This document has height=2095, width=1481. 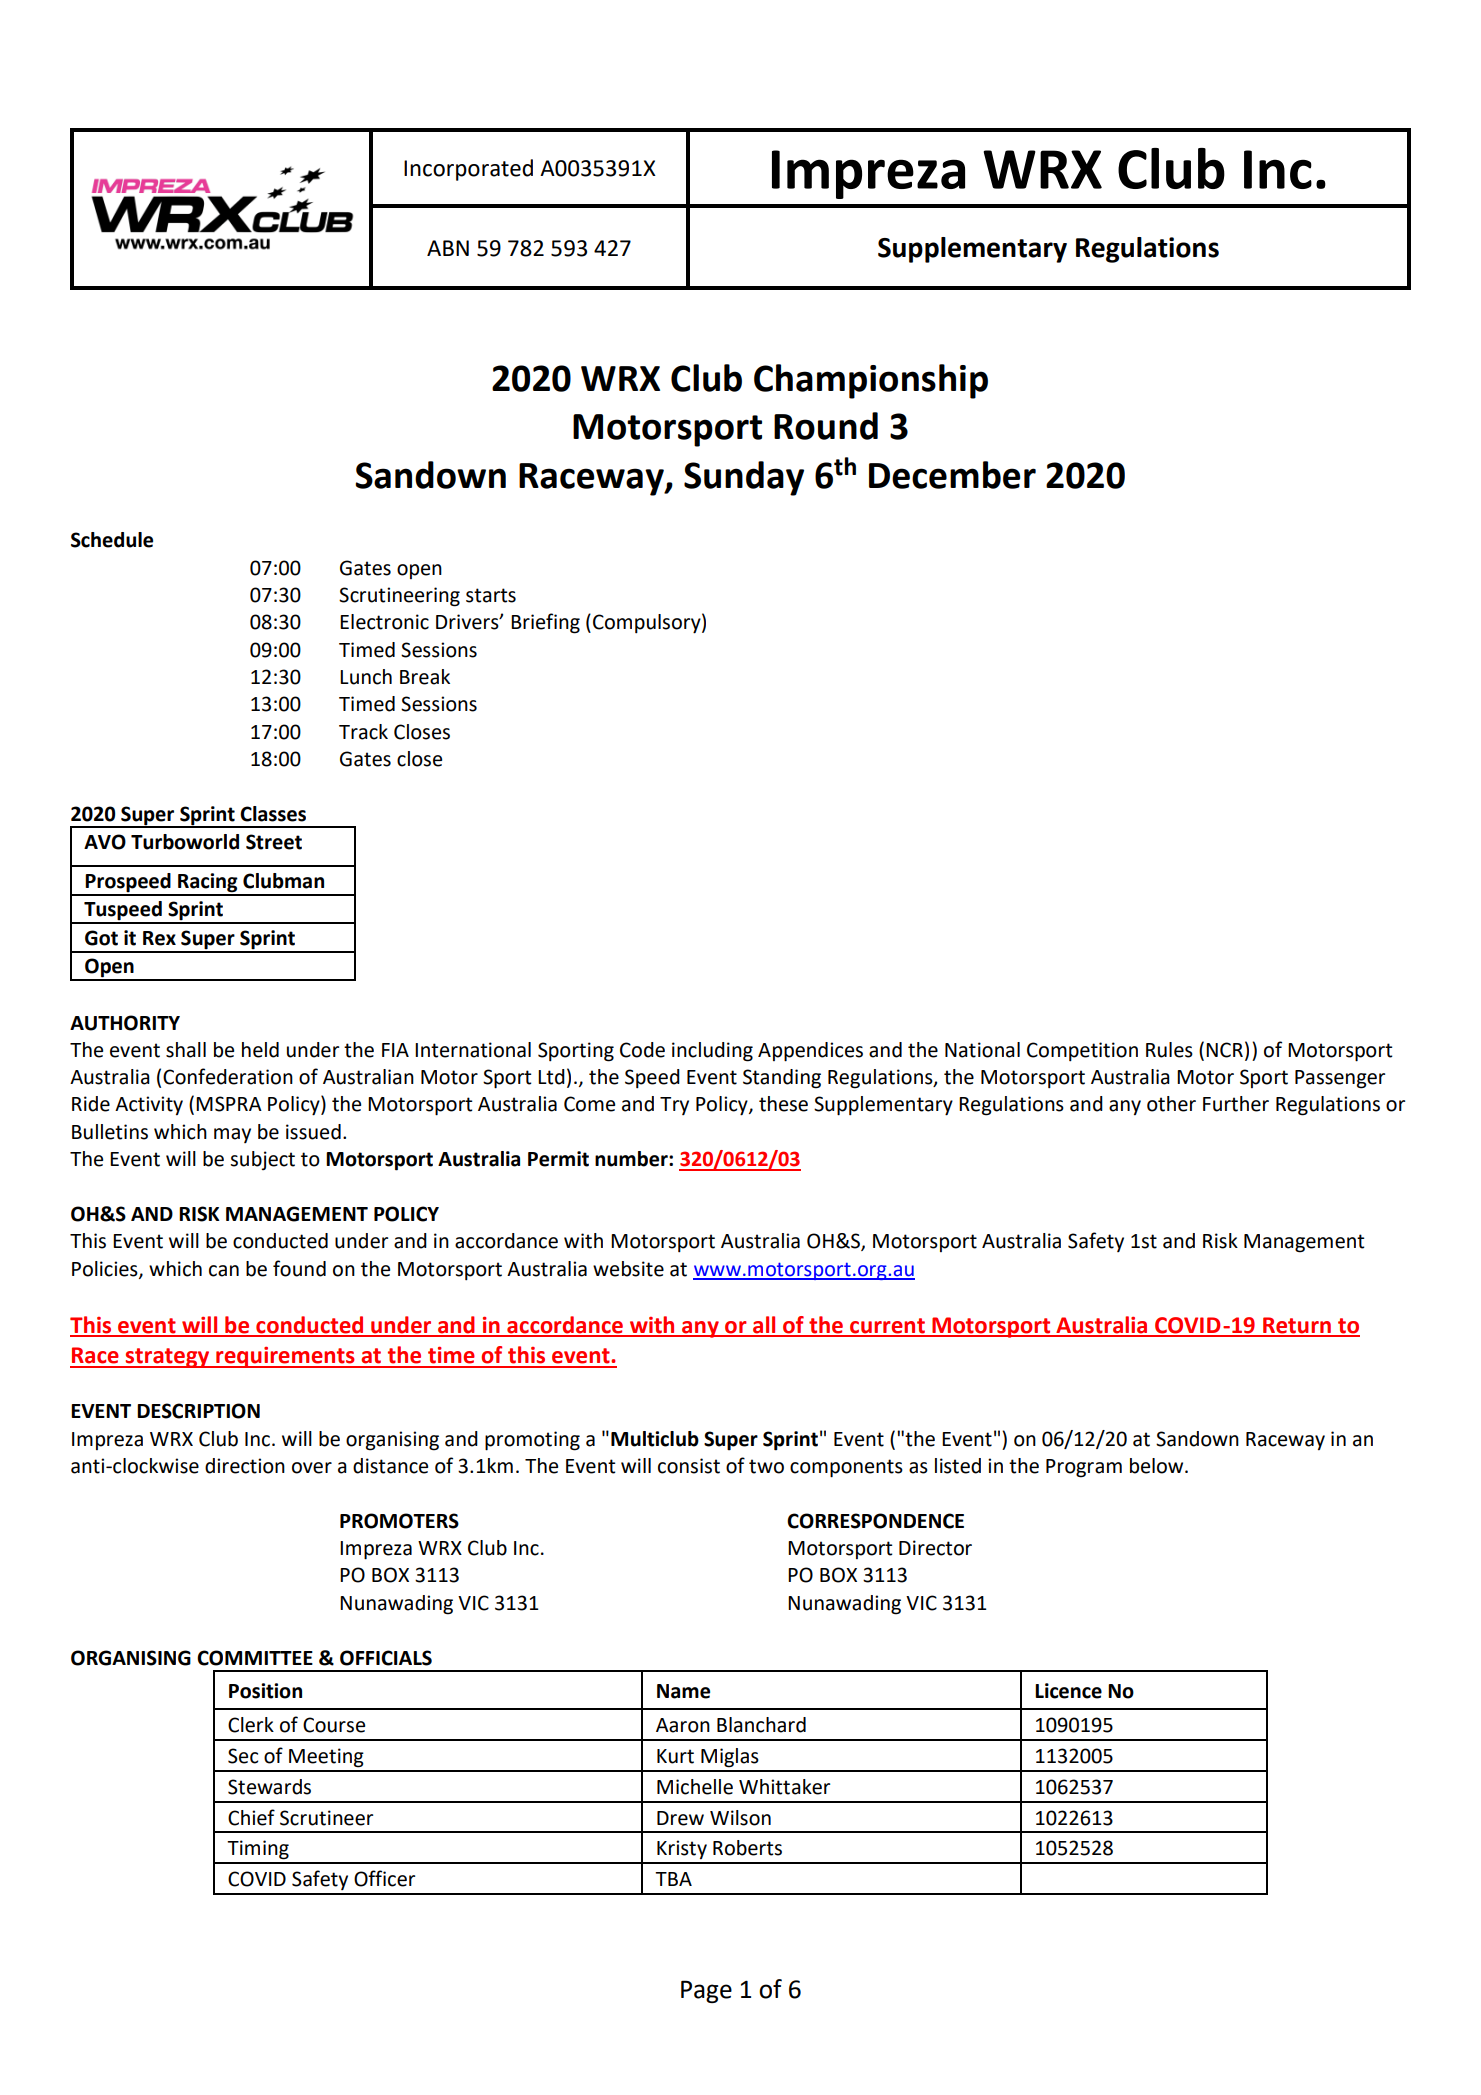 I want to click on Rex, so click(x=159, y=938).
